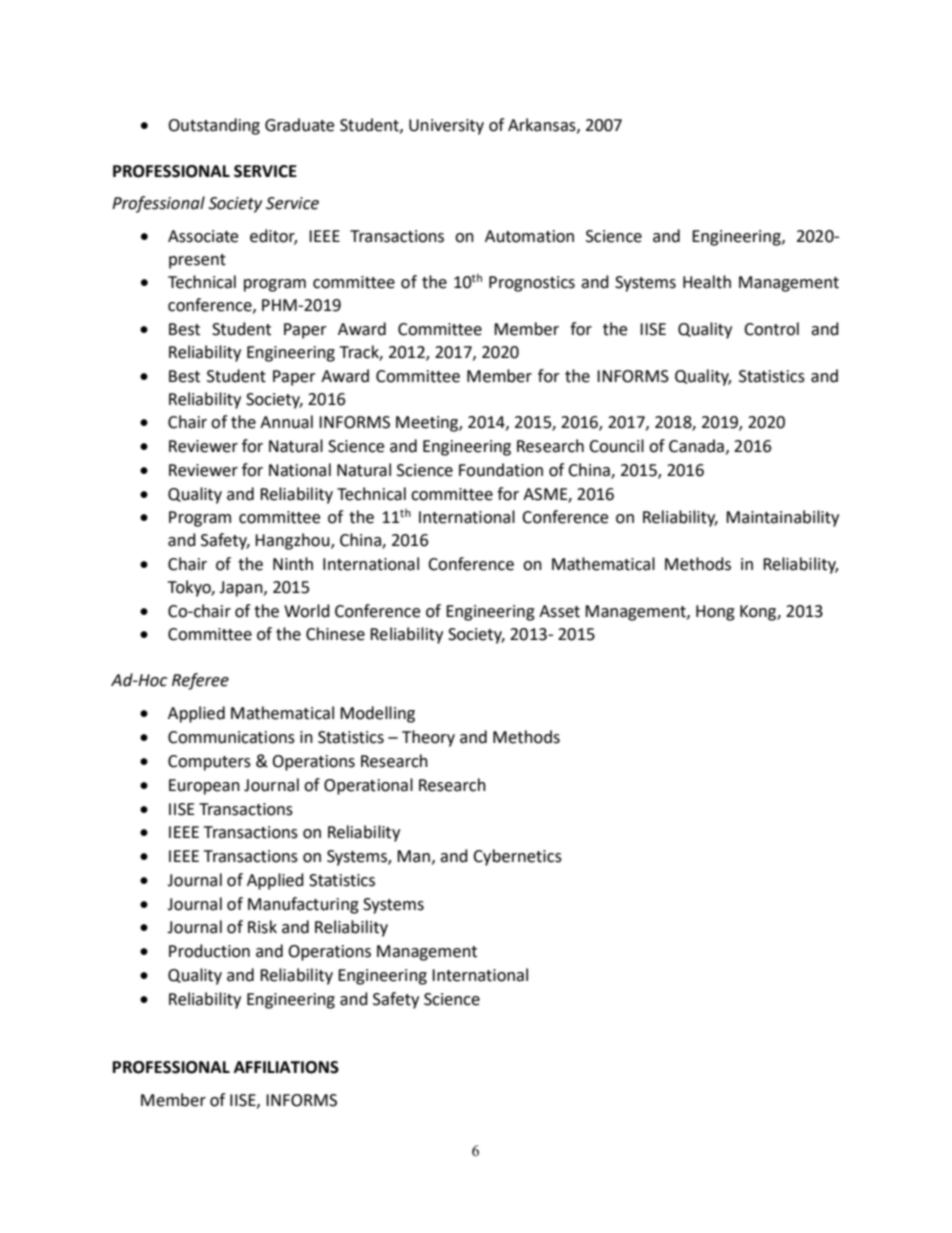 The image size is (952, 1233). What do you see at coordinates (299, 125) in the document?
I see `Graduate` at bounding box center [299, 125].
